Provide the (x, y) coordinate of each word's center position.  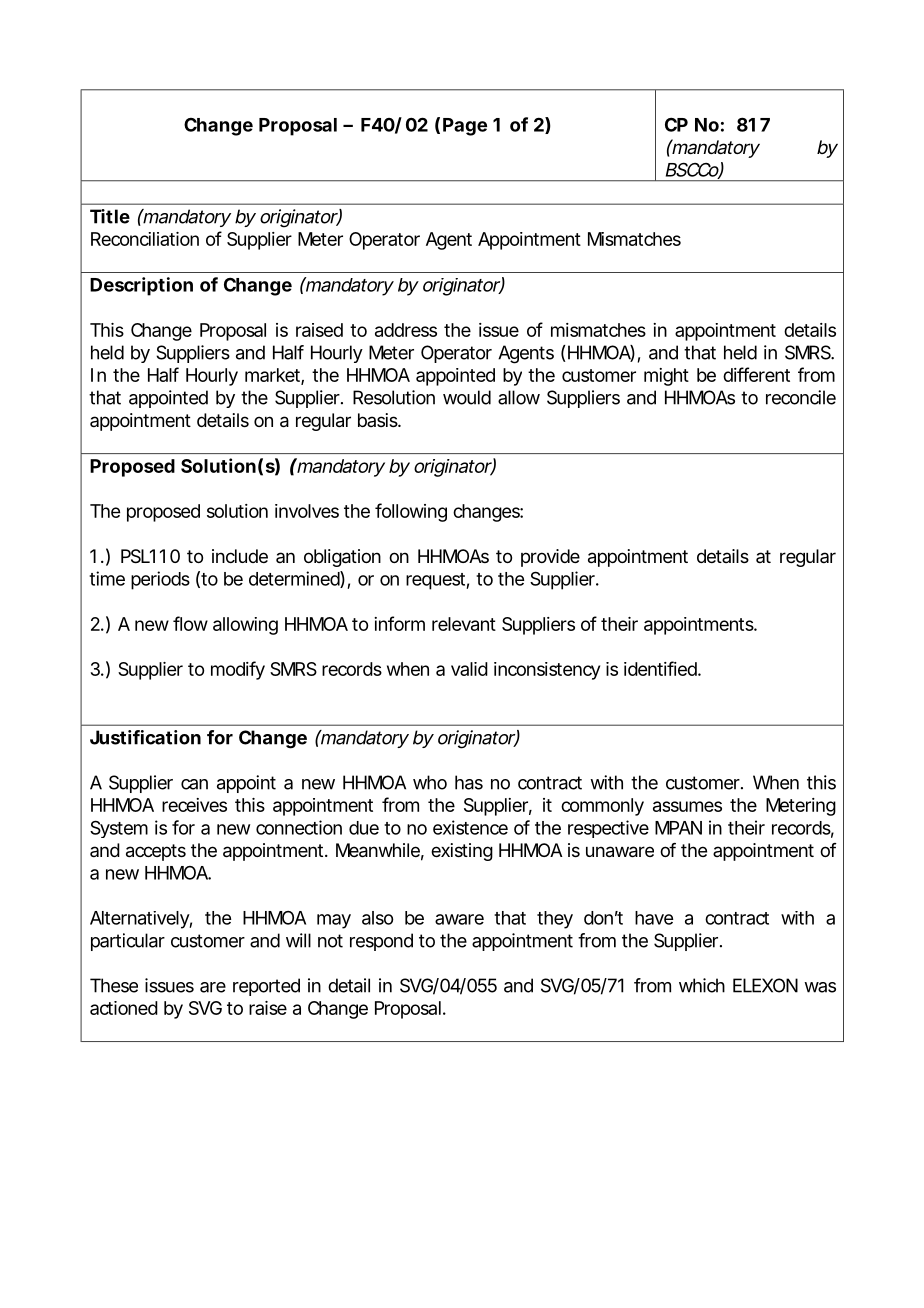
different (756, 374)
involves (307, 511)
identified (661, 668)
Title (110, 216)
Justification (145, 737)
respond (381, 942)
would (467, 397)
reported (266, 987)
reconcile (801, 397)
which (702, 985)
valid (469, 669)
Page (465, 127)
